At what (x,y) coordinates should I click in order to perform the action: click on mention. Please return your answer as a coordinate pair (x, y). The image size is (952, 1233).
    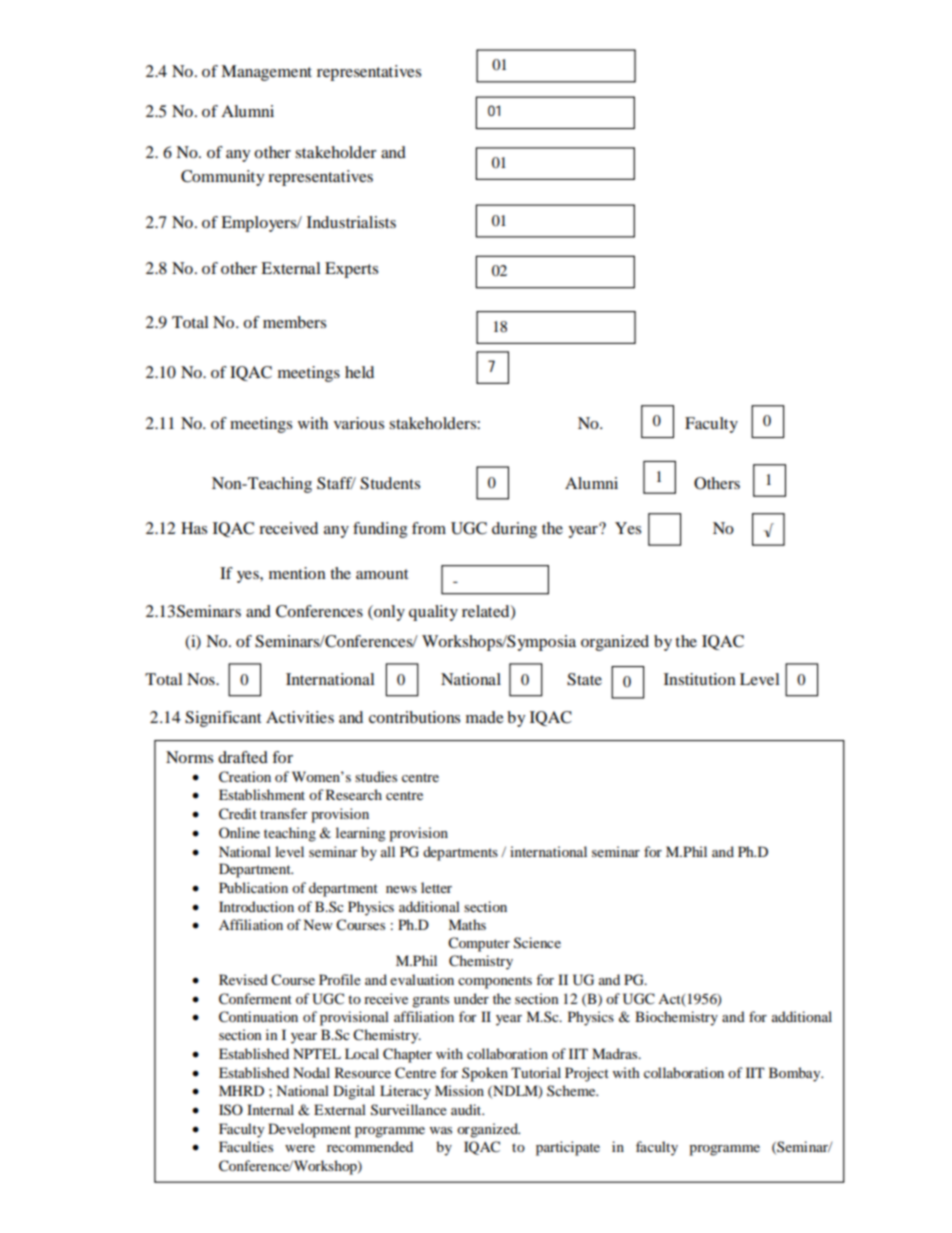
    Looking at the image, I should click on (297, 573).
